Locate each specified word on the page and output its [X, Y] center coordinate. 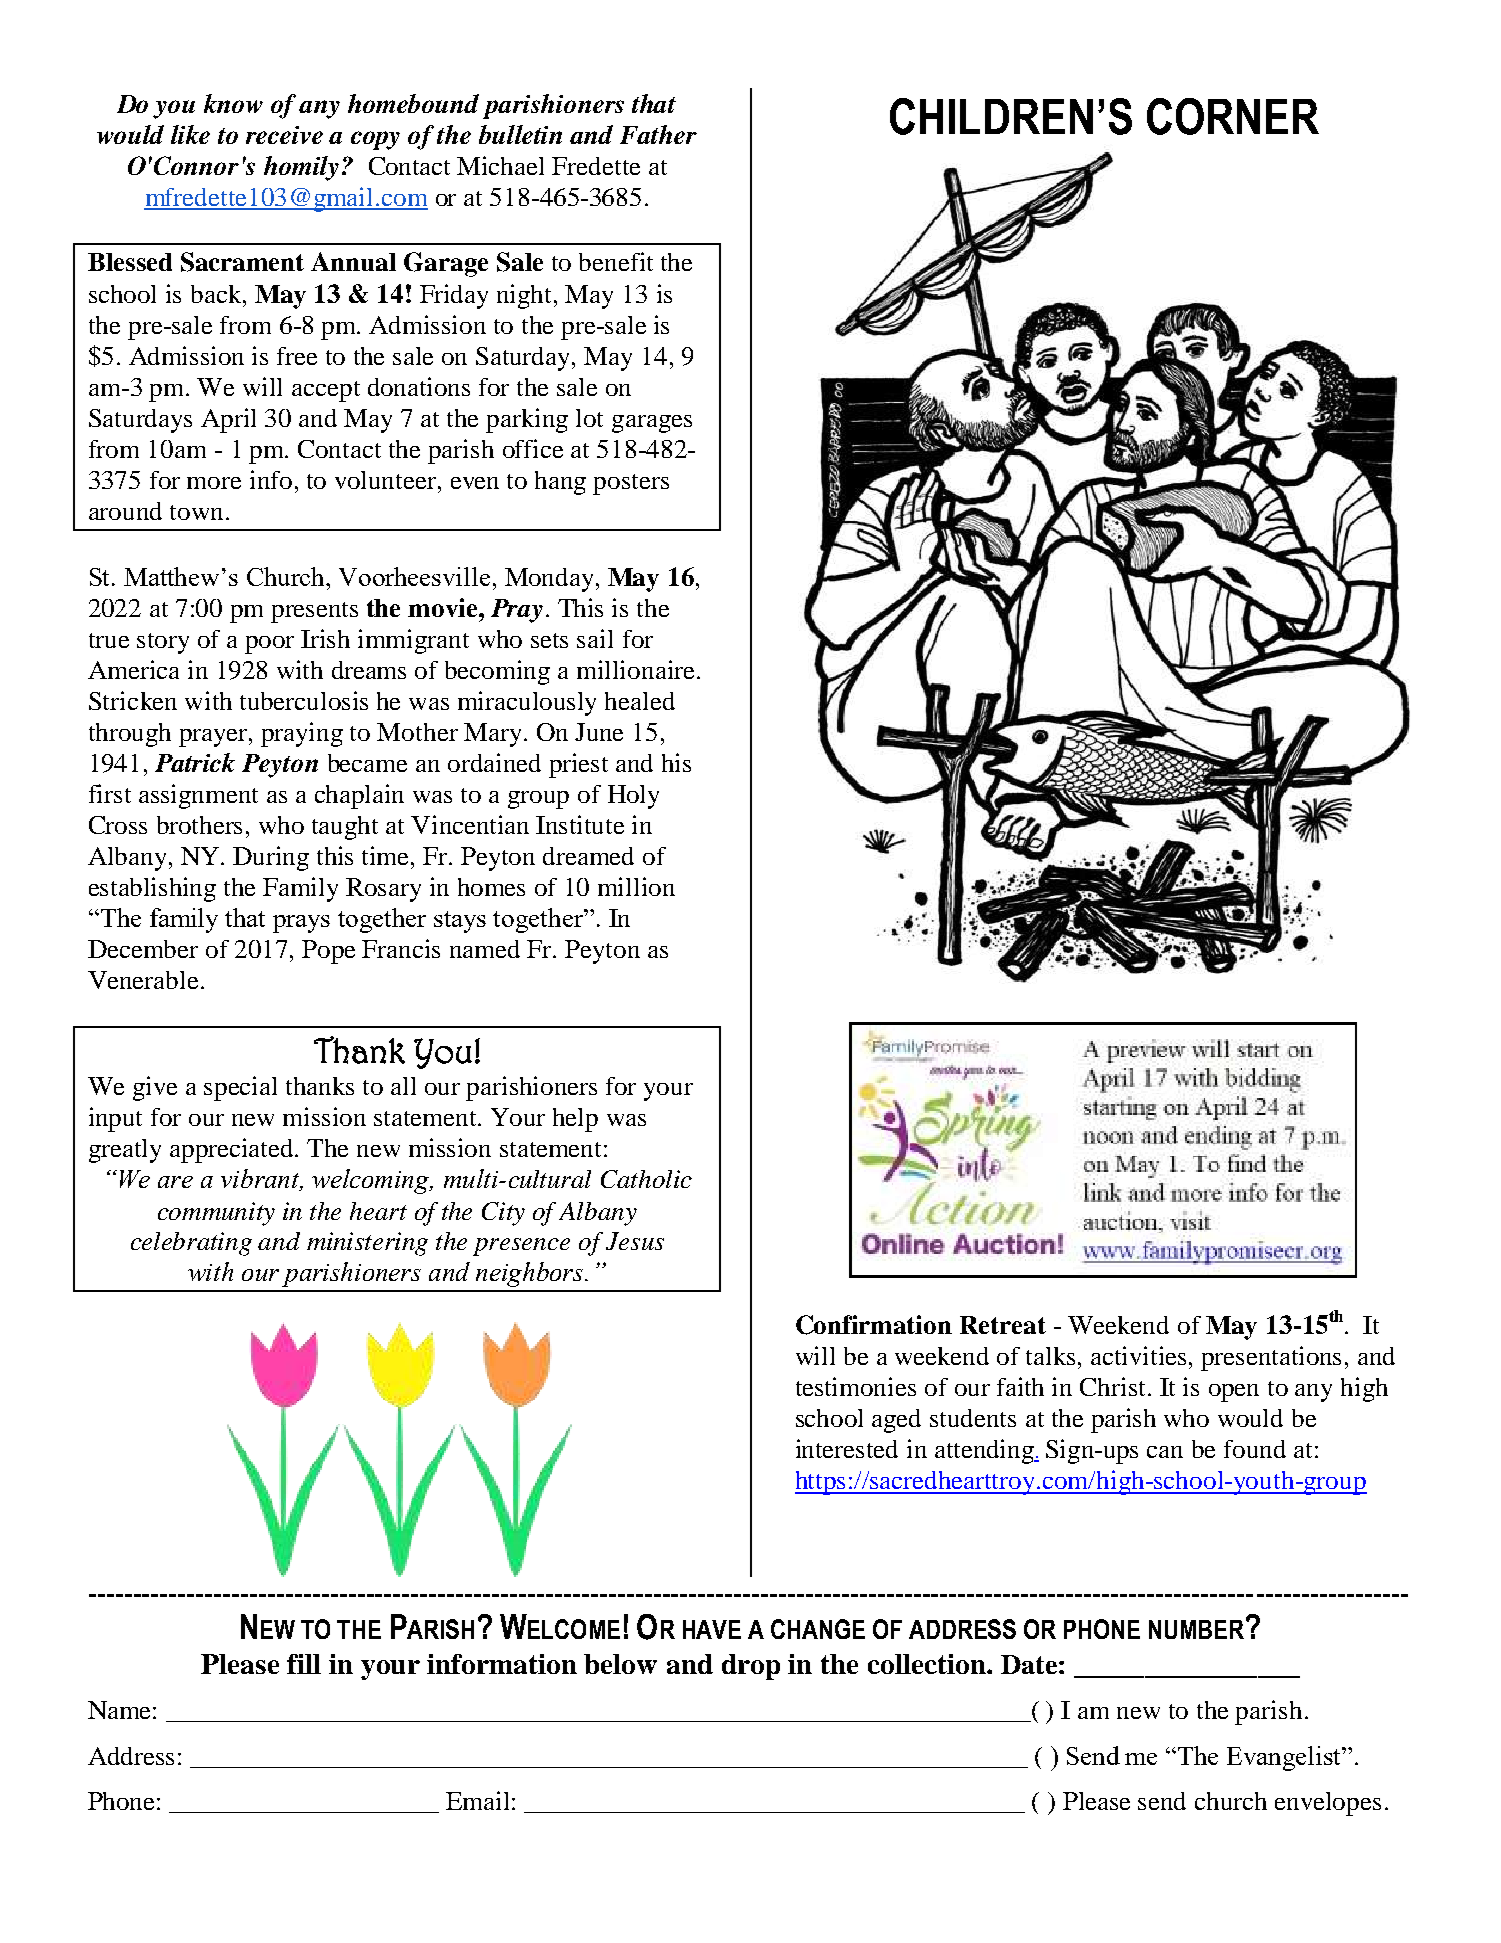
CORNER [1233, 116]
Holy [633, 797]
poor [269, 645]
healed [640, 701]
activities [1140, 1355]
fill [304, 1664]
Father [658, 134]
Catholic [646, 1179]
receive [284, 135]
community [216, 1214]
